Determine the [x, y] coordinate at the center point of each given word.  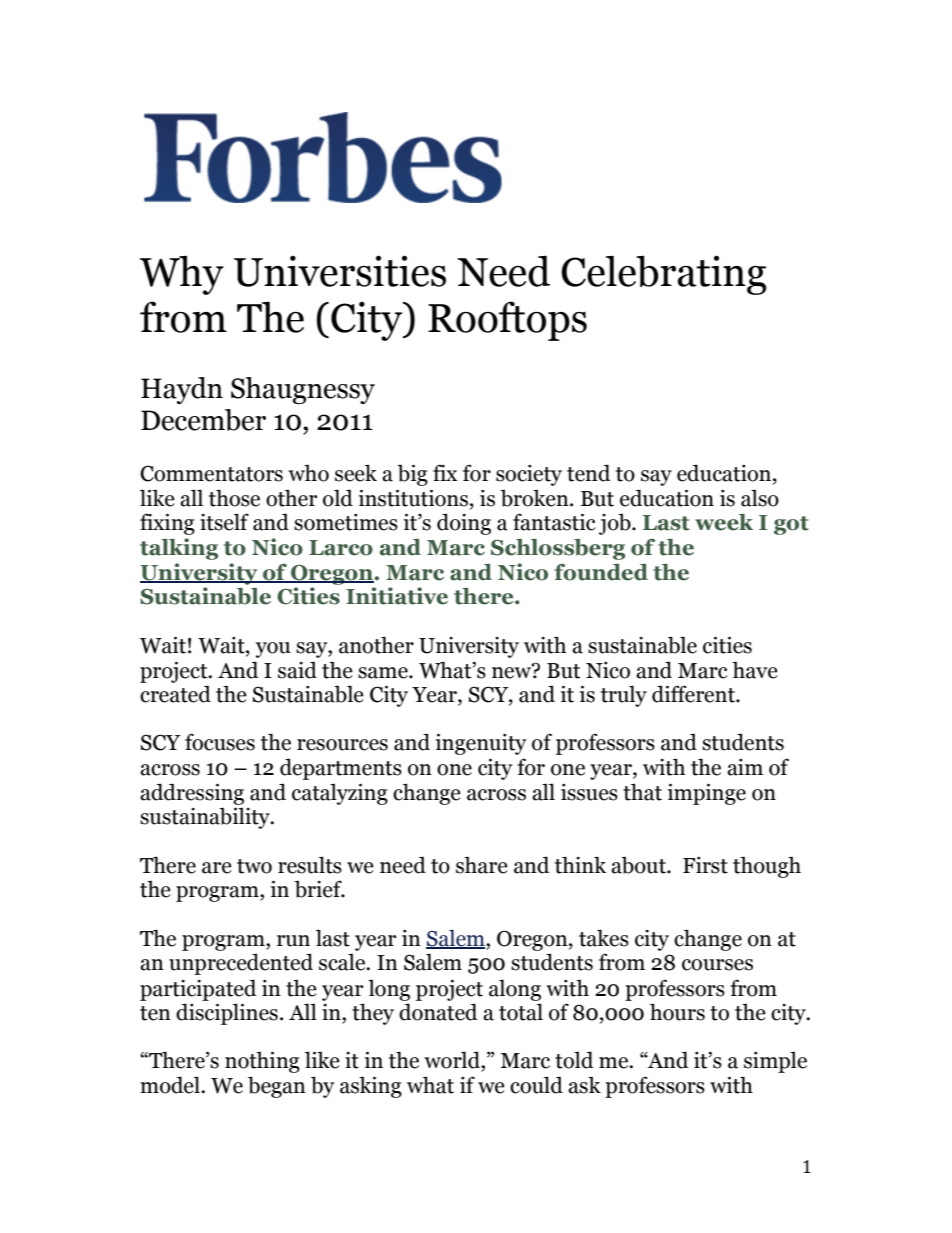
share [482, 865]
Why [182, 275]
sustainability [206, 818]
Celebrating [663, 275]
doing [464, 524]
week [724, 522]
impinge [707, 794]
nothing [262, 1062]
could [536, 1085]
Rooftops [507, 321]
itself [224, 522]
